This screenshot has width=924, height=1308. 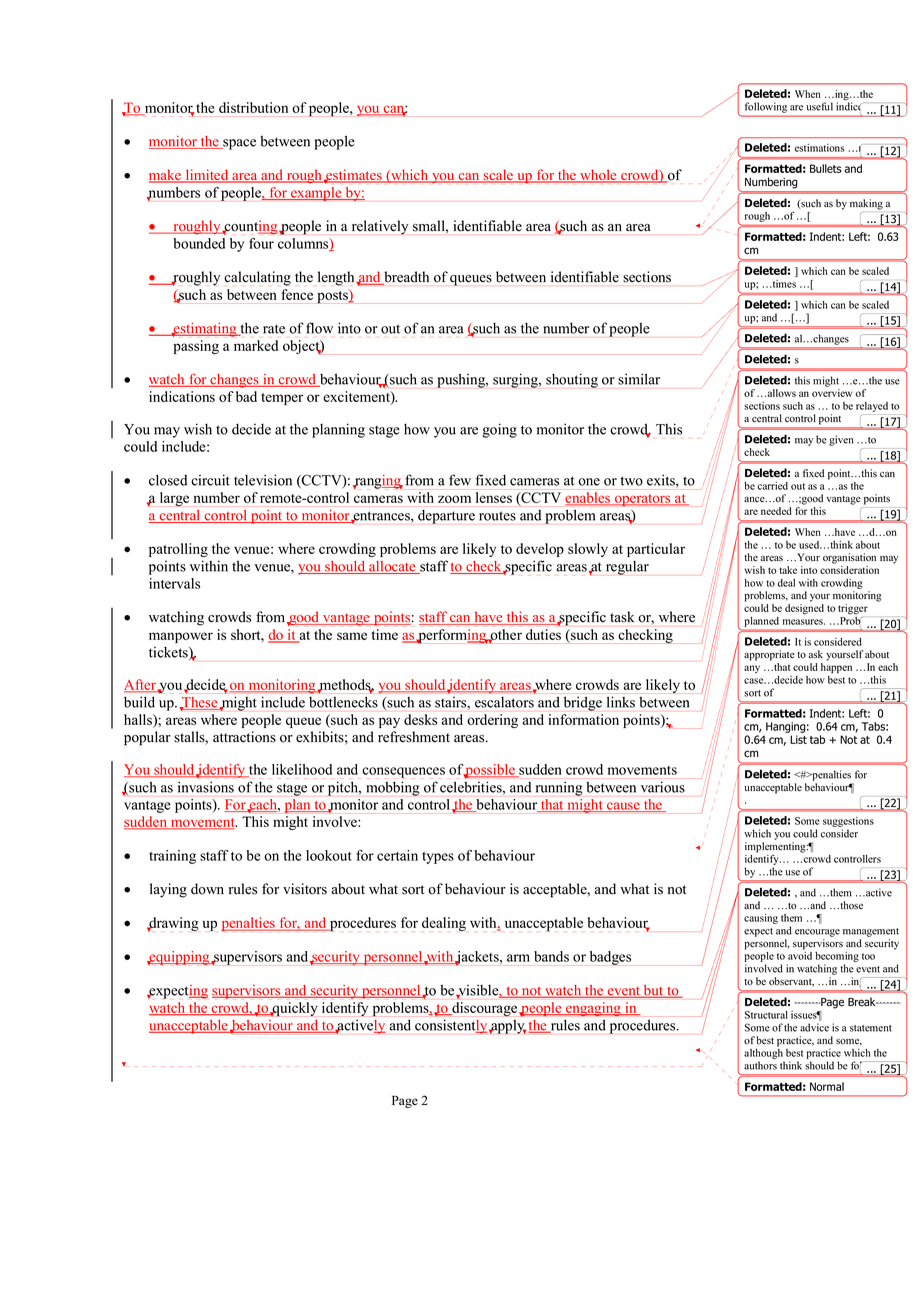 I want to click on needed, so click(x=776, y=511).
